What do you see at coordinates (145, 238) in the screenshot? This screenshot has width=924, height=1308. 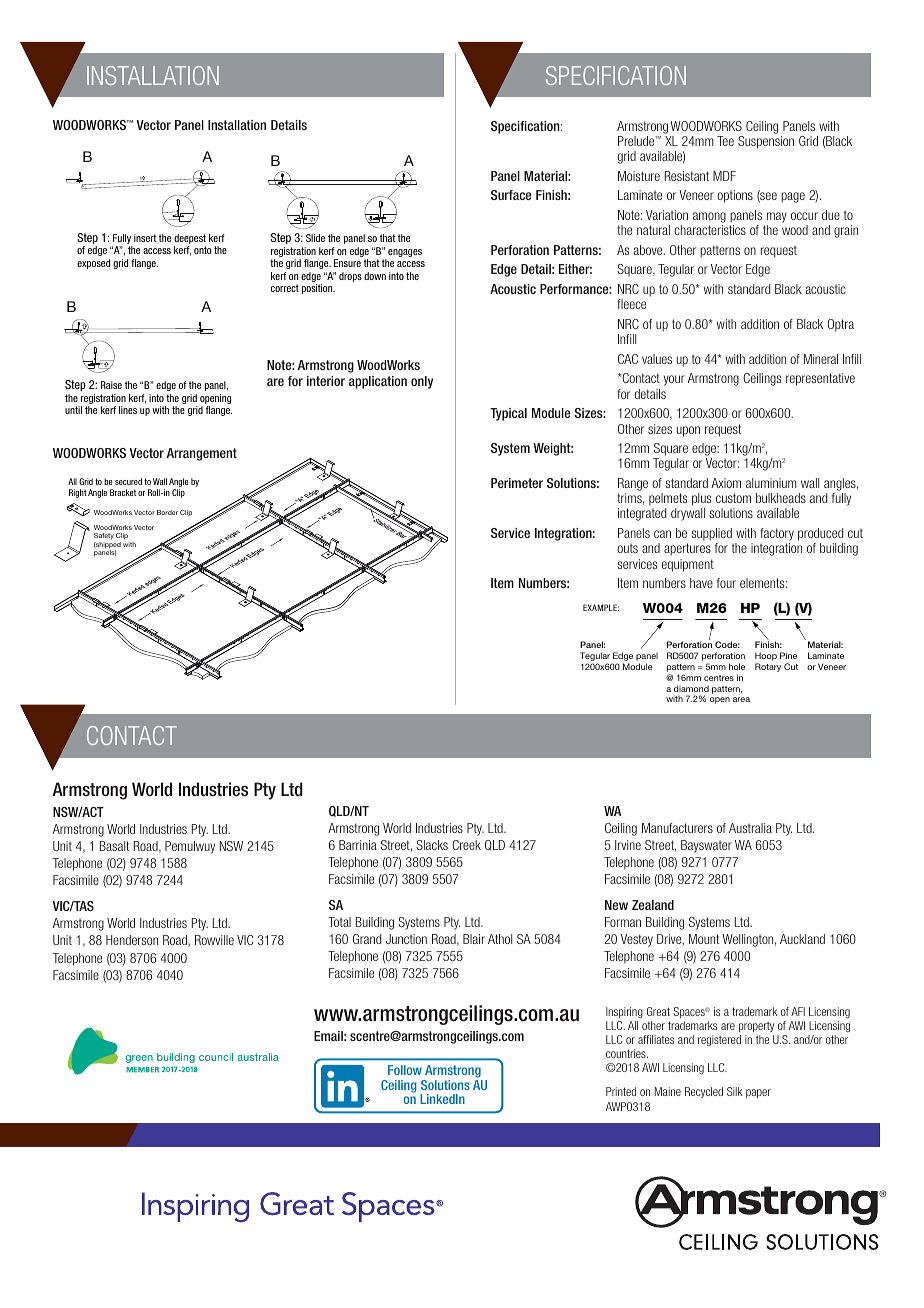 I see `insert` at bounding box center [145, 238].
